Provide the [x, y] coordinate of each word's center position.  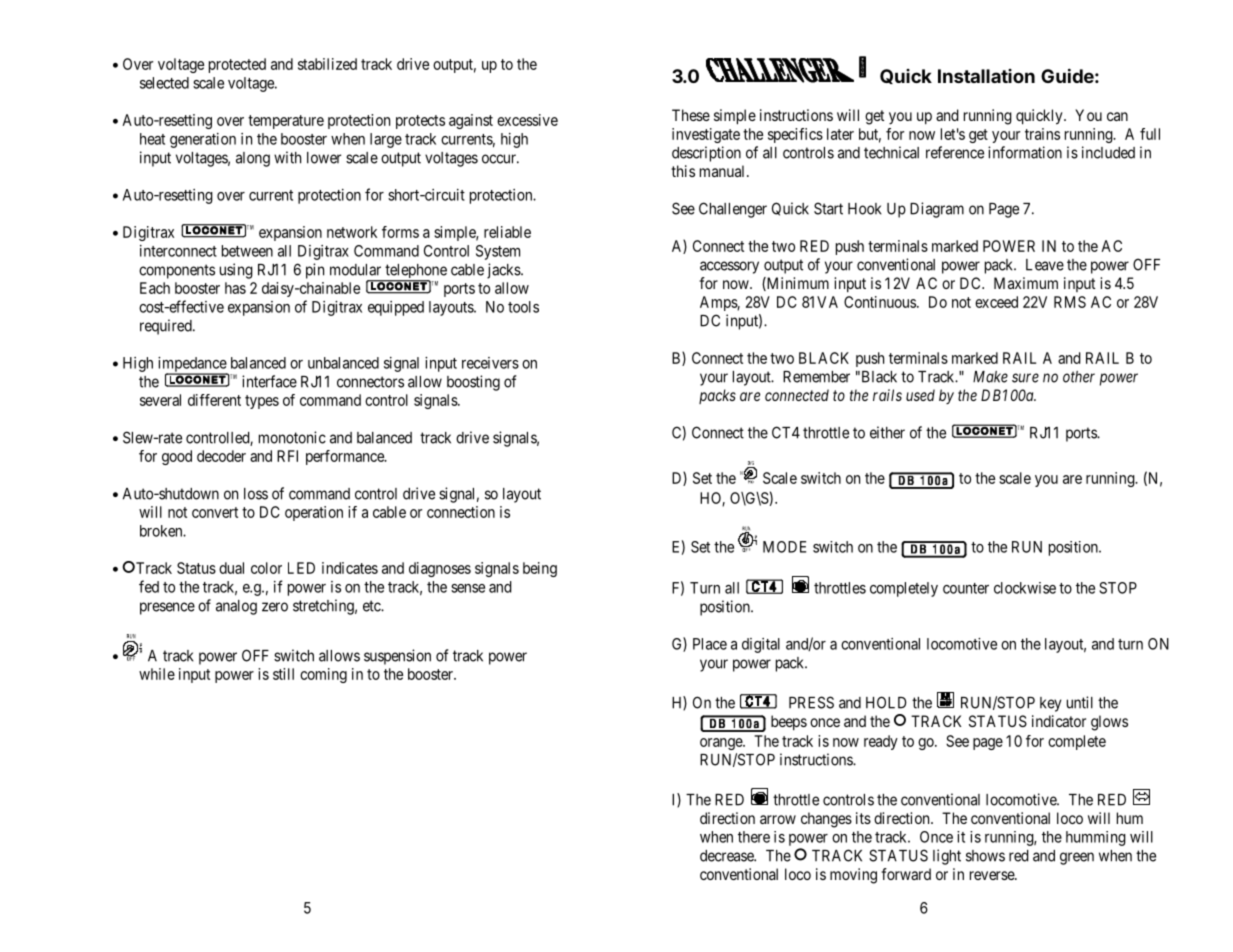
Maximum [1026, 283]
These [691, 115]
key [1050, 704]
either [887, 432]
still [283, 674]
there [754, 837]
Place [710, 644]
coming [323, 675]
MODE [784, 547]
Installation [986, 76]
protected [237, 65]
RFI [287, 456]
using [236, 271]
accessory [729, 267]
